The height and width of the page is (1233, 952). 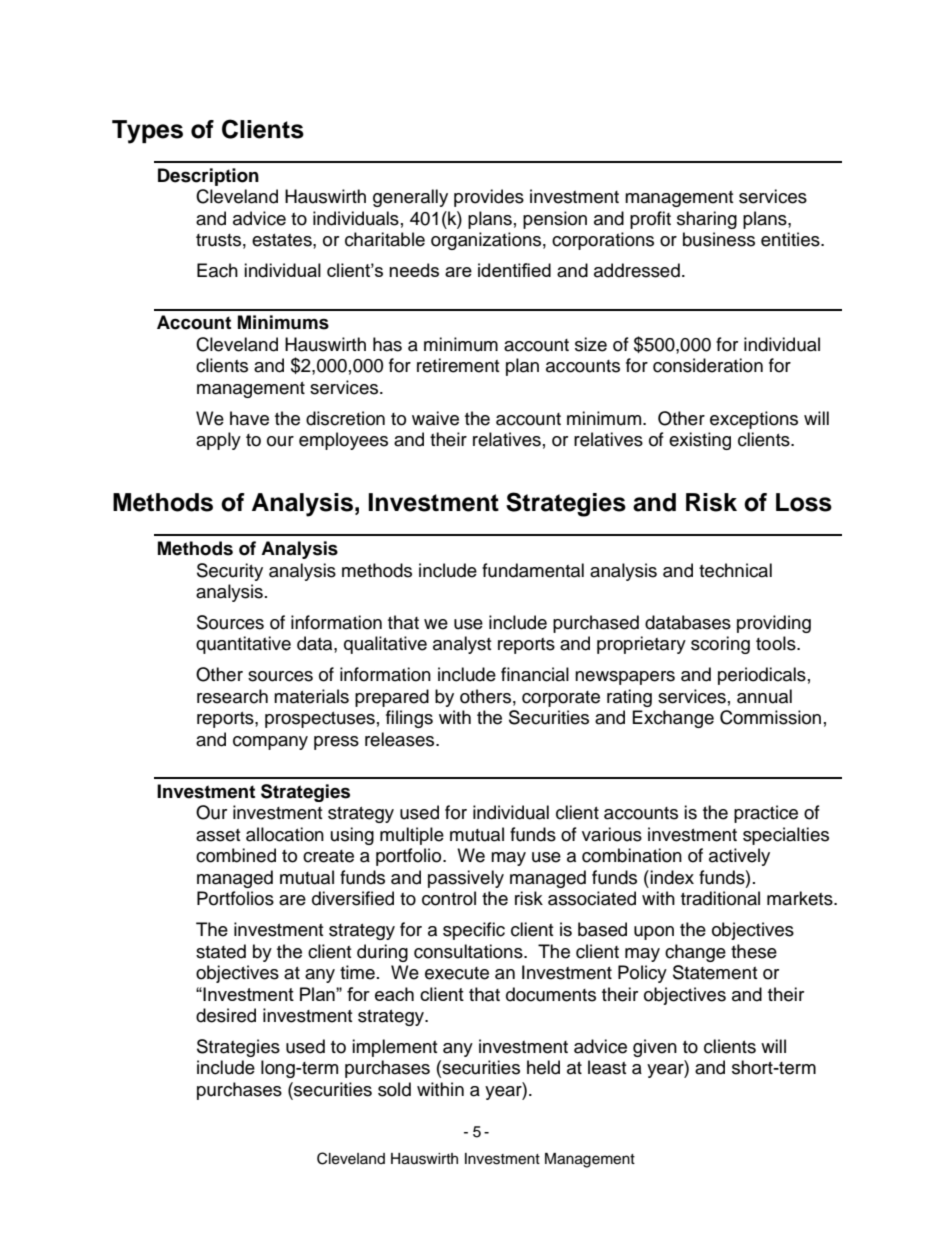 I want to click on passively, so click(x=466, y=879).
